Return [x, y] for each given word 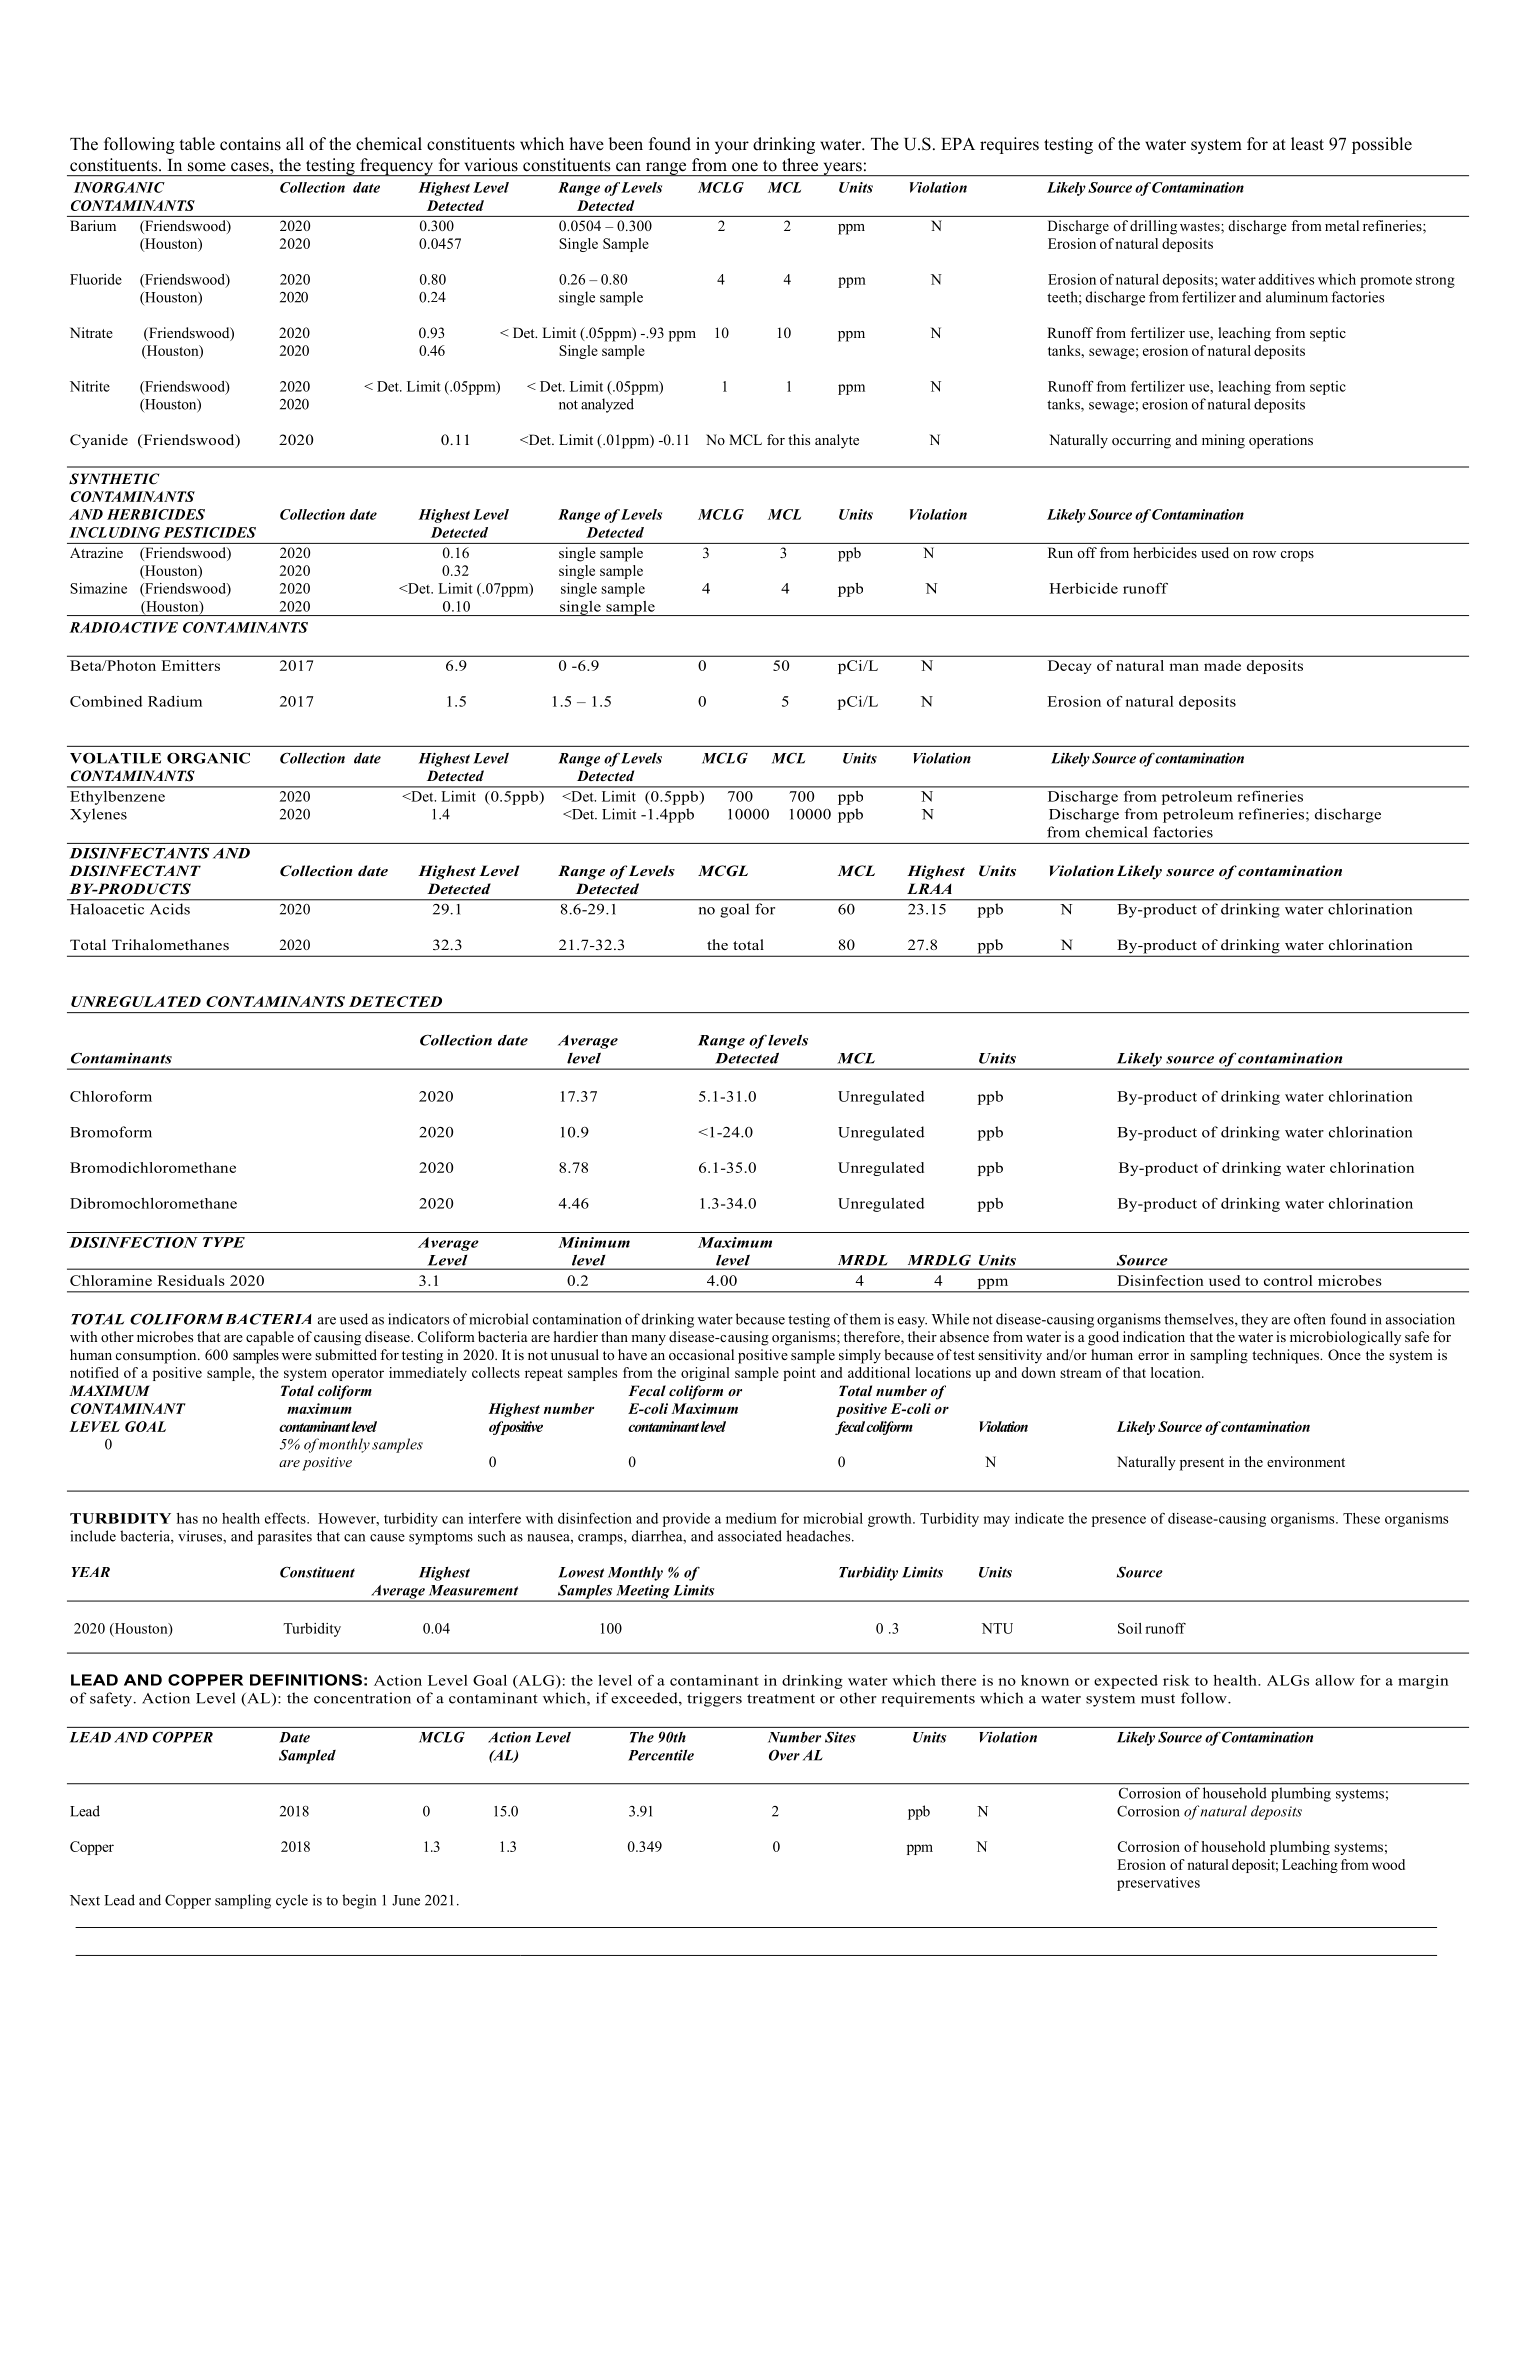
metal [1342, 225]
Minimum [594, 1242]
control [1288, 1280]
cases [251, 168]
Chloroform [111, 1096]
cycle [292, 1901]
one [745, 167]
